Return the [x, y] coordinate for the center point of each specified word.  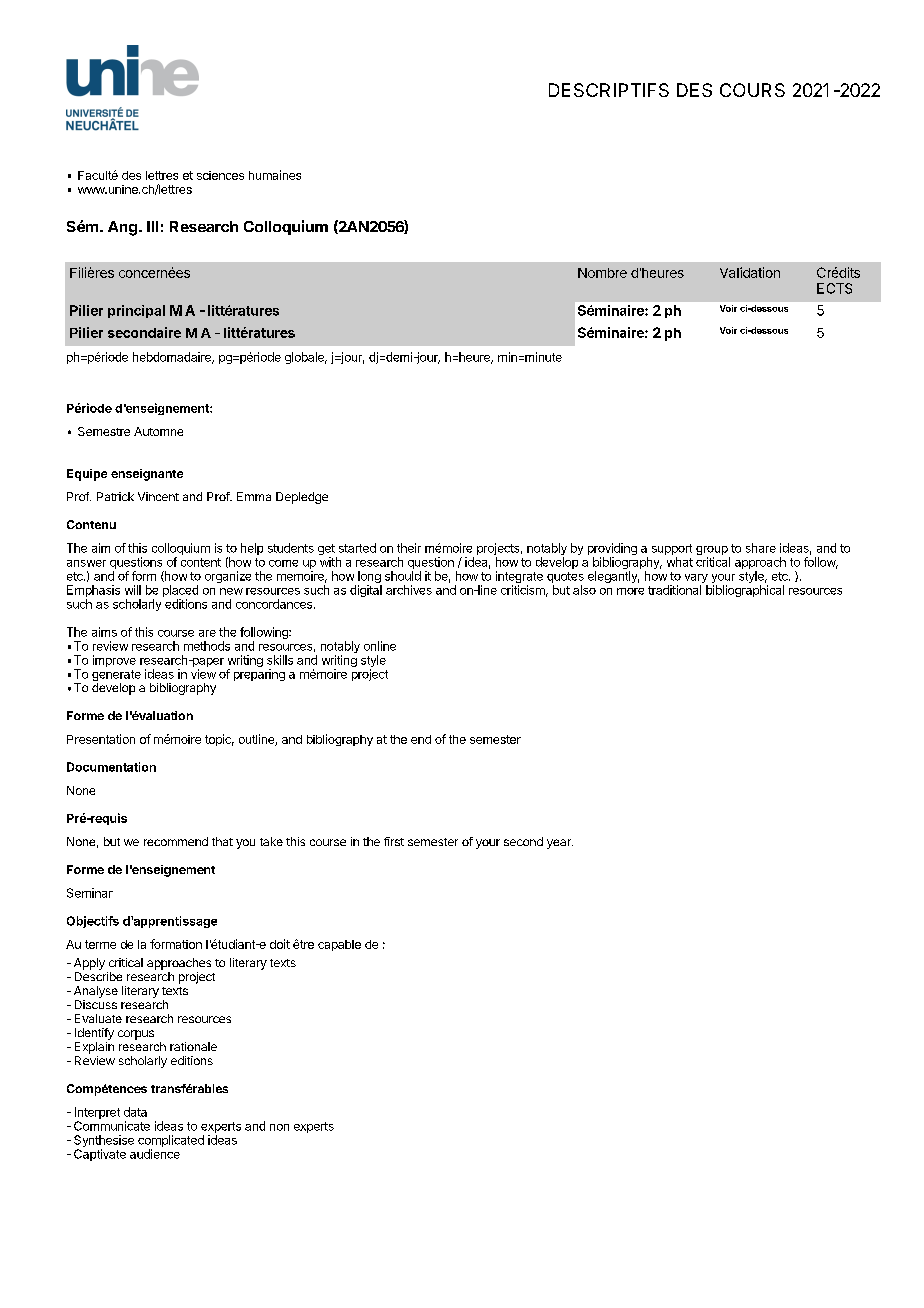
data [135, 1112]
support [672, 551]
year [560, 844]
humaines [275, 175]
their [409, 548]
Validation [750, 272]
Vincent [158, 496]
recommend [176, 841]
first [394, 841]
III [152, 226]
